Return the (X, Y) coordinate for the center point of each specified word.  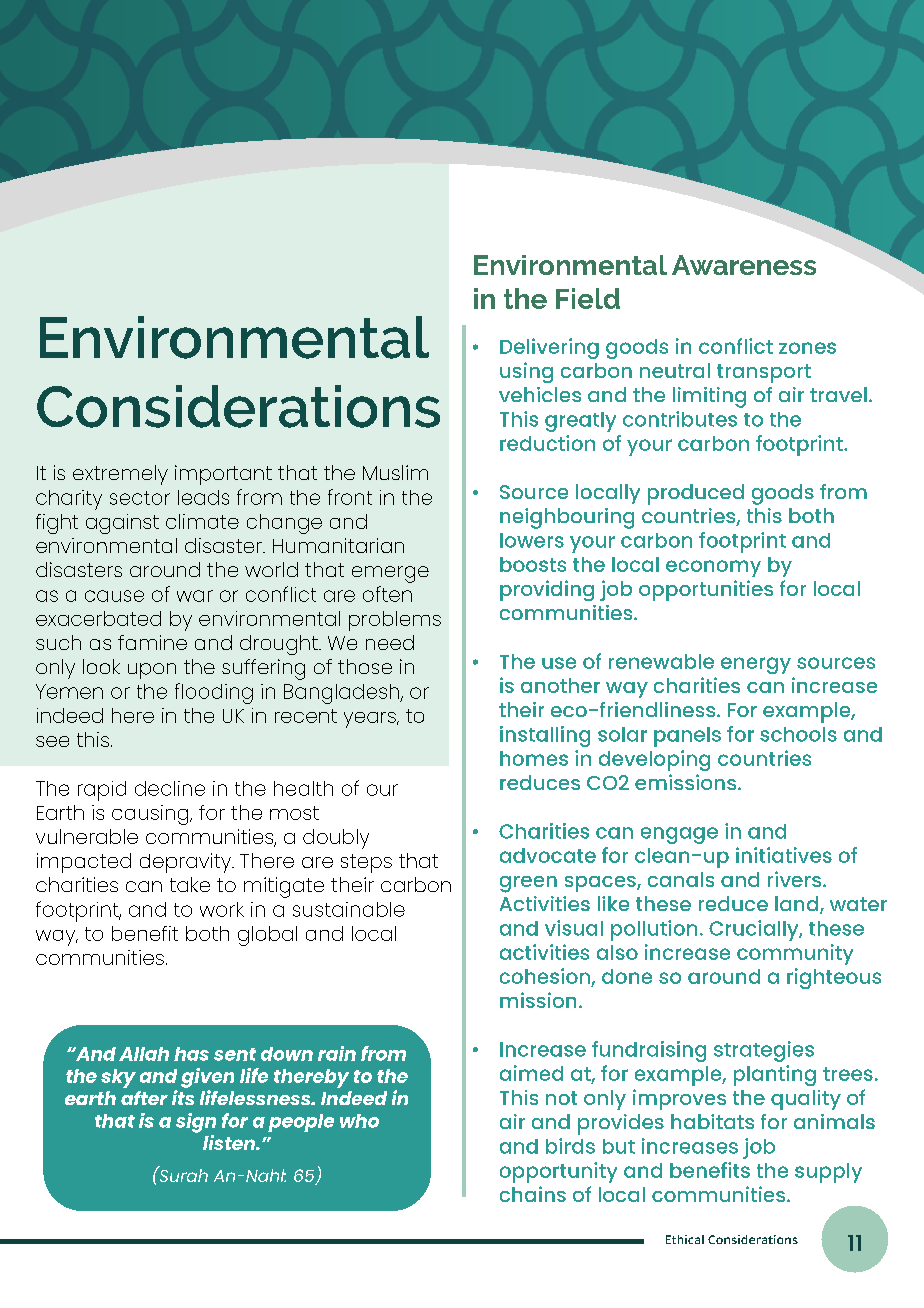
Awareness (744, 265)
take (190, 884)
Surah (182, 1174)
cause (114, 596)
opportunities (706, 590)
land (798, 905)
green (528, 884)
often (387, 594)
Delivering (549, 348)
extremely (120, 475)
